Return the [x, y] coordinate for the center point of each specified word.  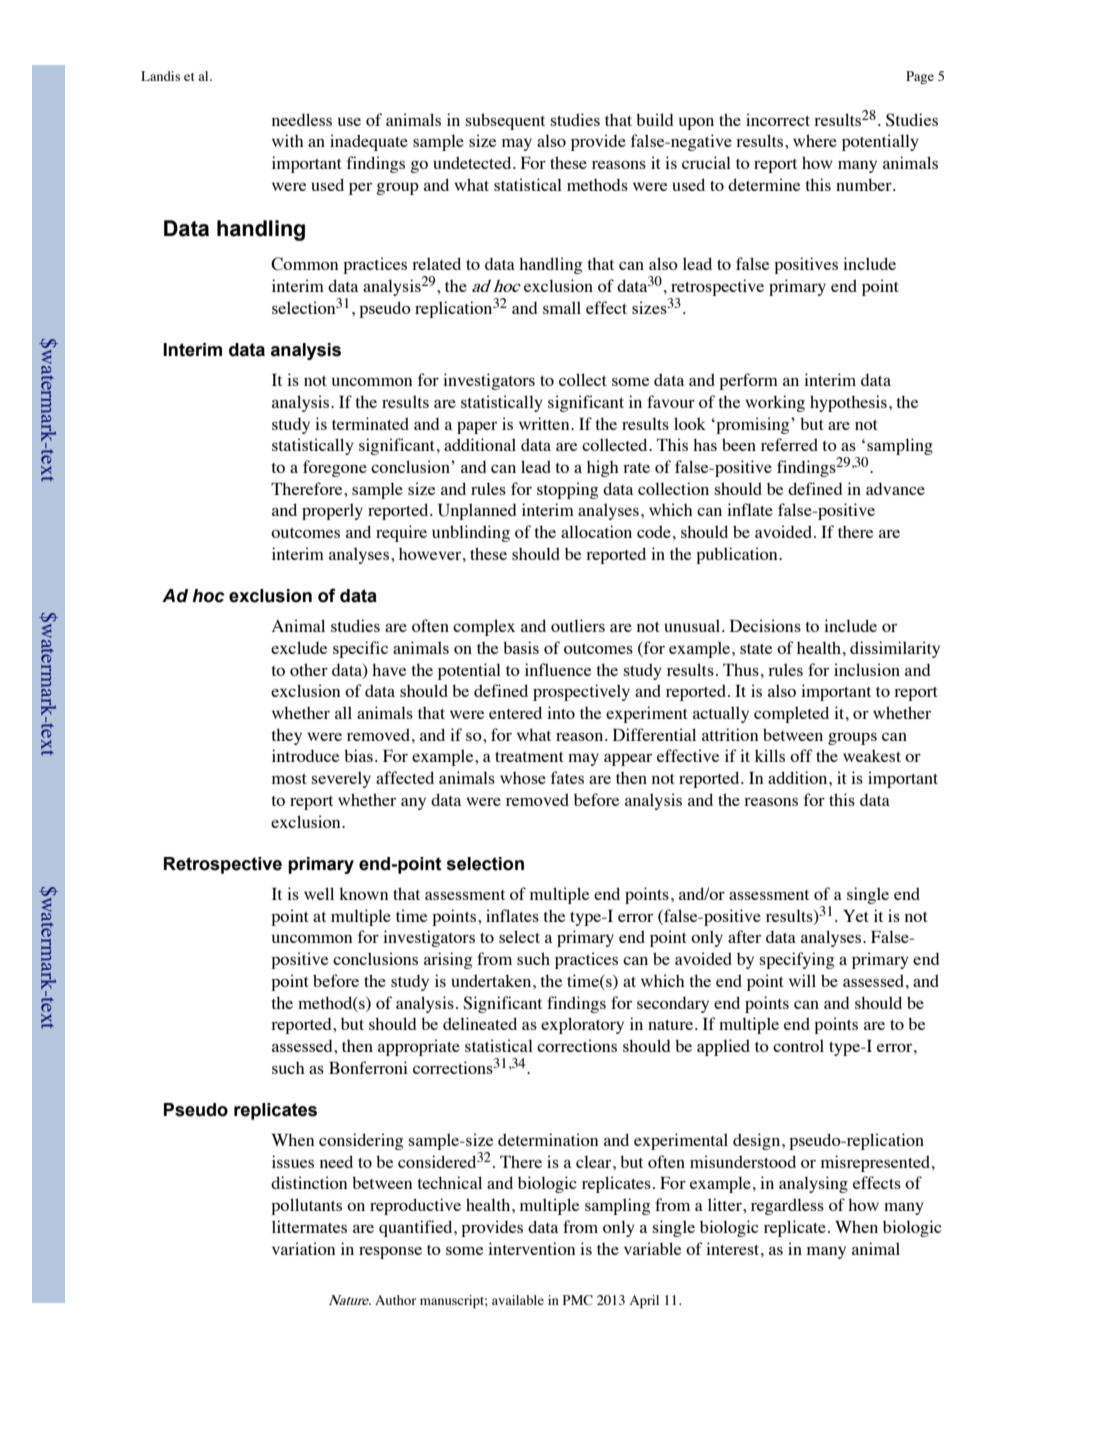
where [815, 140]
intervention [531, 1248]
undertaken [493, 980]
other [309, 669]
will [802, 980]
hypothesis [848, 403]
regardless [787, 1206]
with [288, 140]
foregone [335, 468]
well [319, 893]
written [545, 423]
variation [303, 1248]
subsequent [505, 121]
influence [558, 669]
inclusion [867, 669]
